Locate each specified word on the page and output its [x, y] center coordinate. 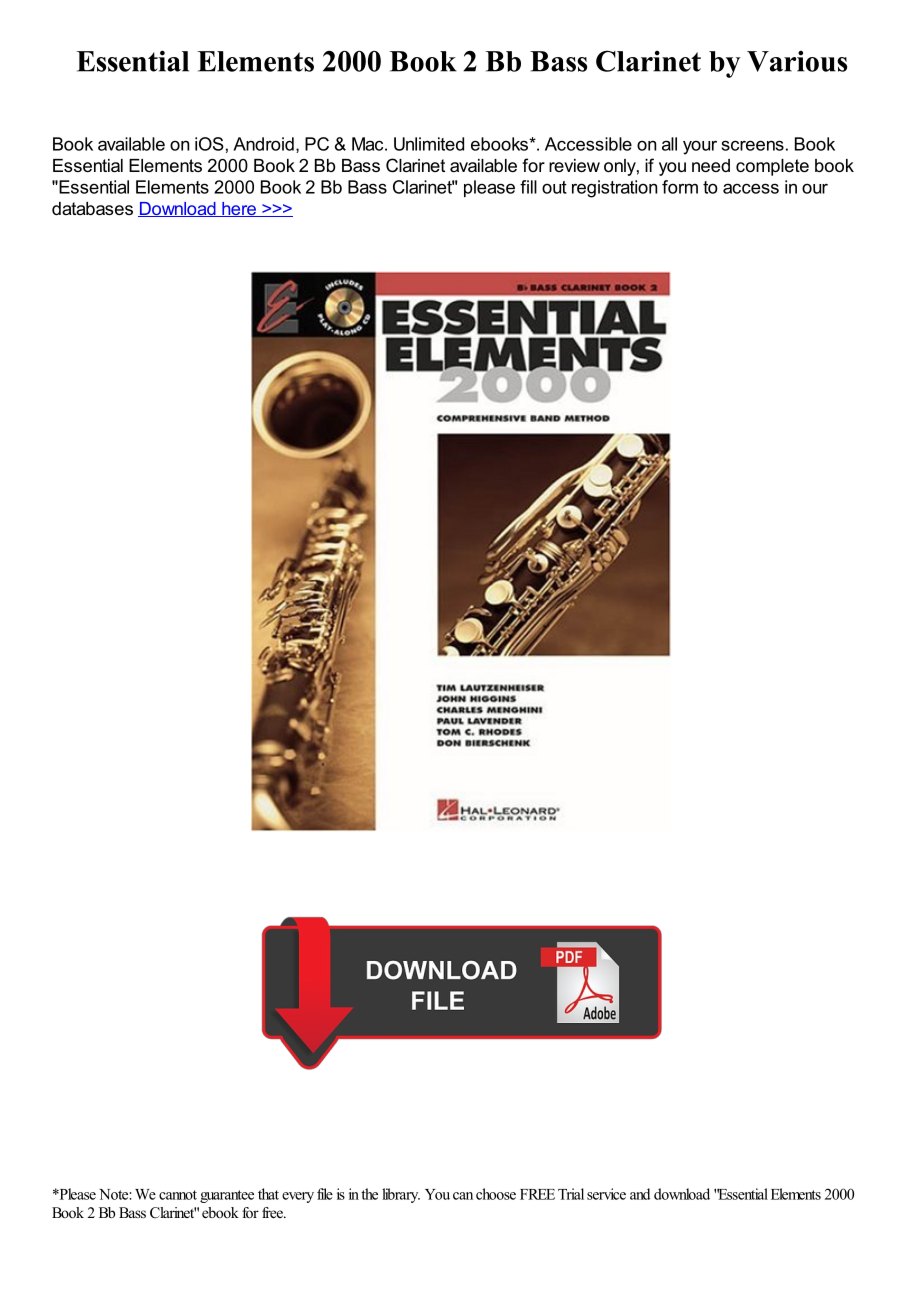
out [554, 187]
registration [614, 189]
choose [496, 1194]
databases [92, 208]
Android [263, 144]
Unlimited [429, 144]
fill [528, 187]
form [680, 187]
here [239, 209]
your [700, 147]
